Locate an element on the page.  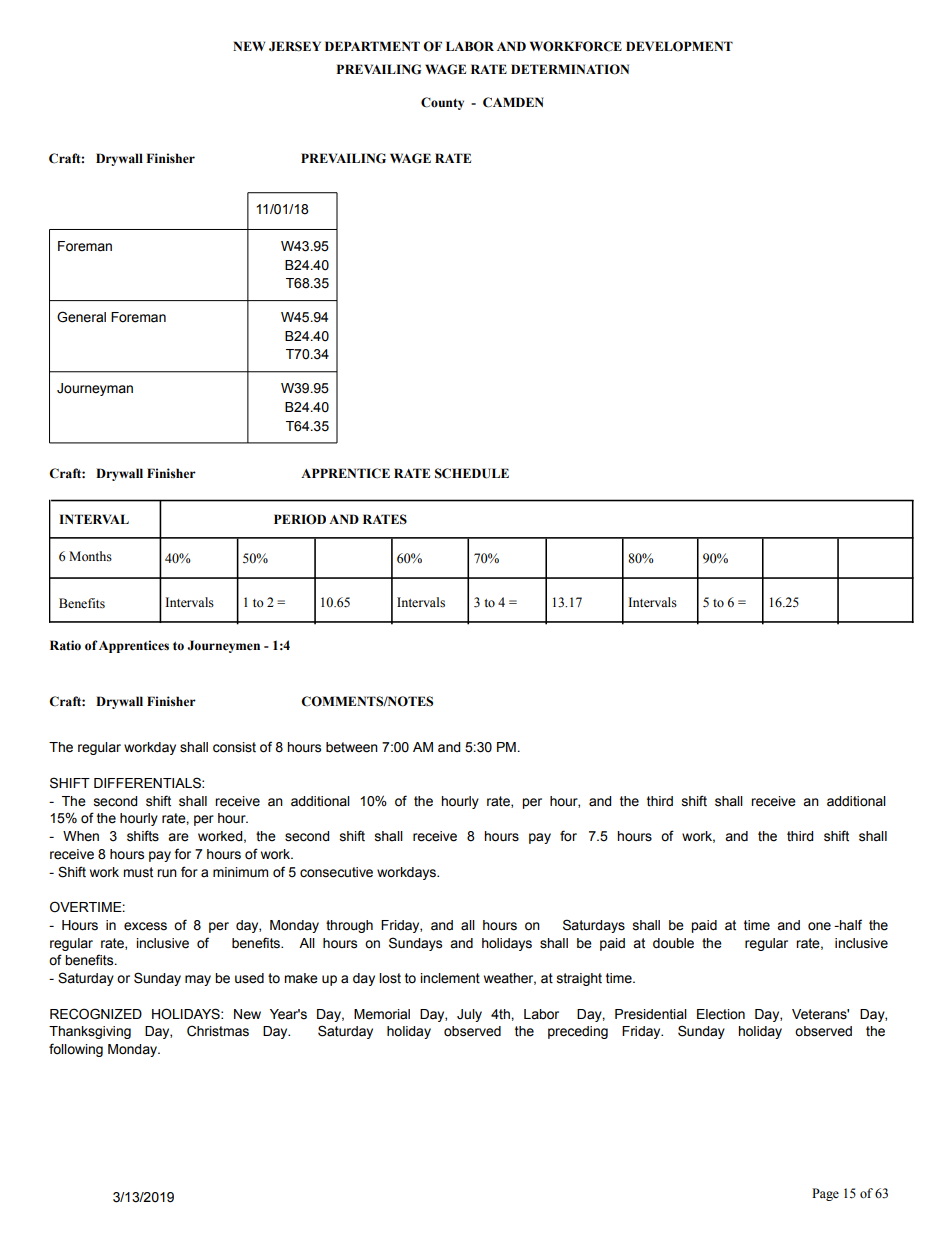
County is located at coordinates (442, 103).
